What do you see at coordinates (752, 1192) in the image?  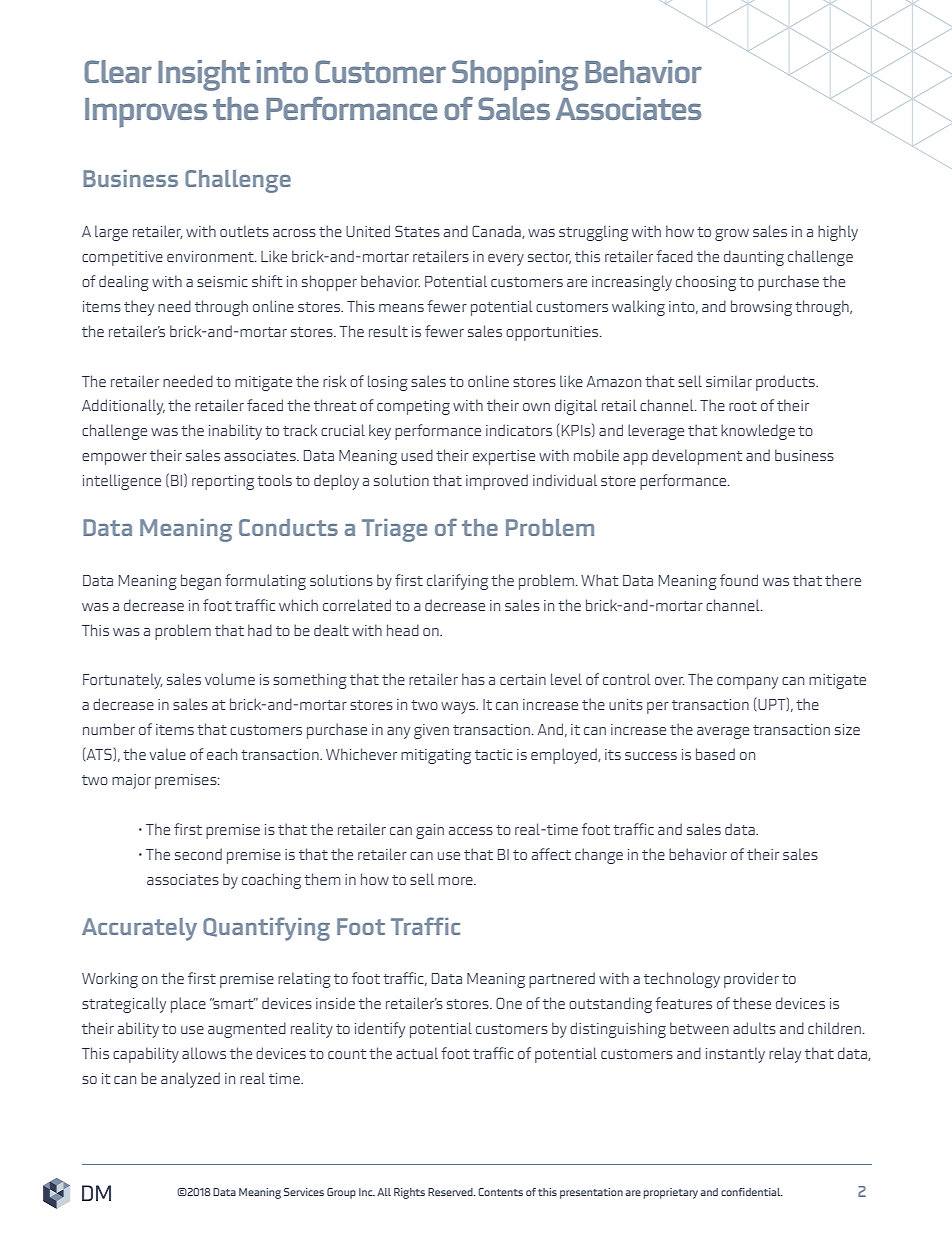 I see `confidential` at bounding box center [752, 1192].
